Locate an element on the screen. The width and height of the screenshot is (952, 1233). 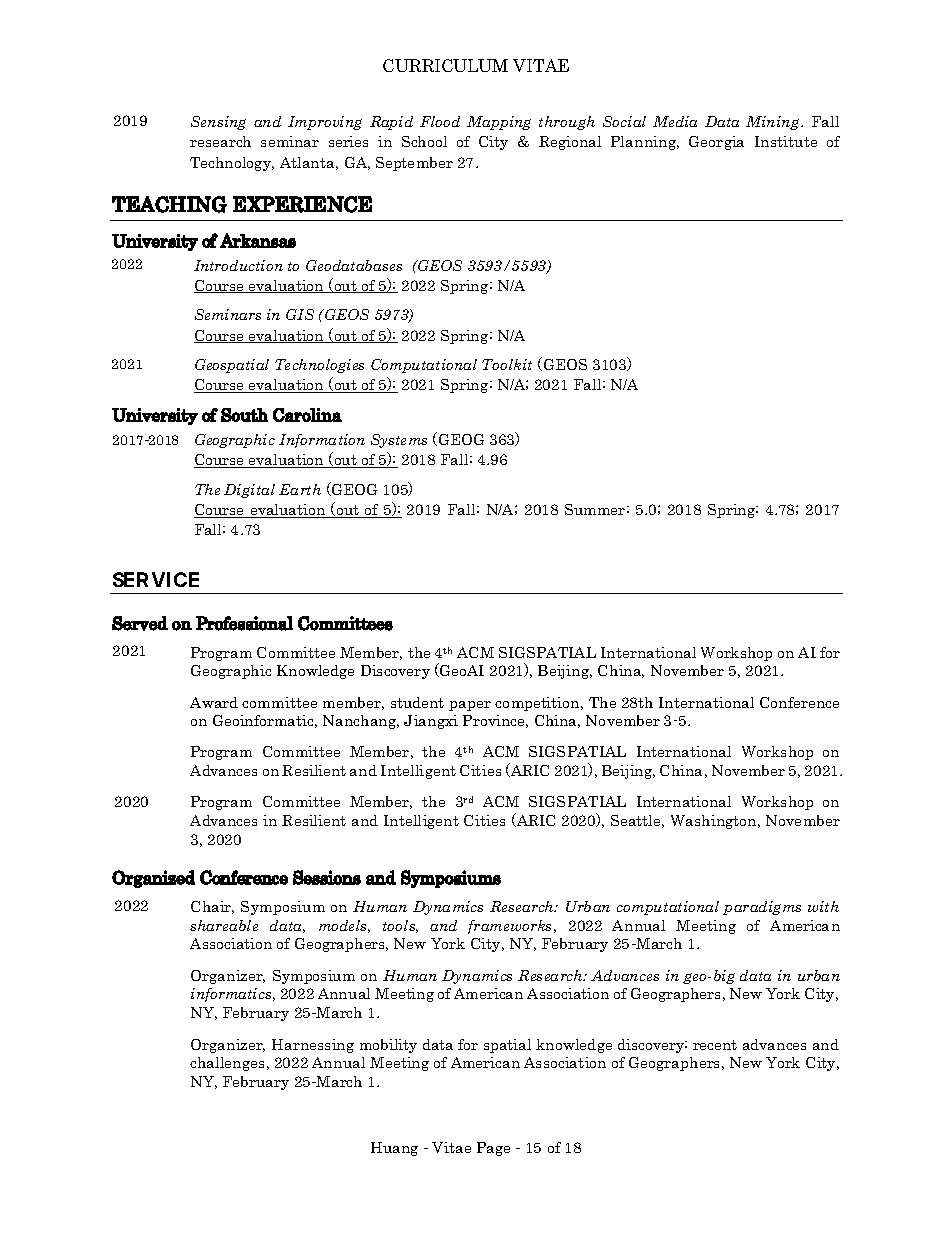
Chair is located at coordinates (212, 907).
